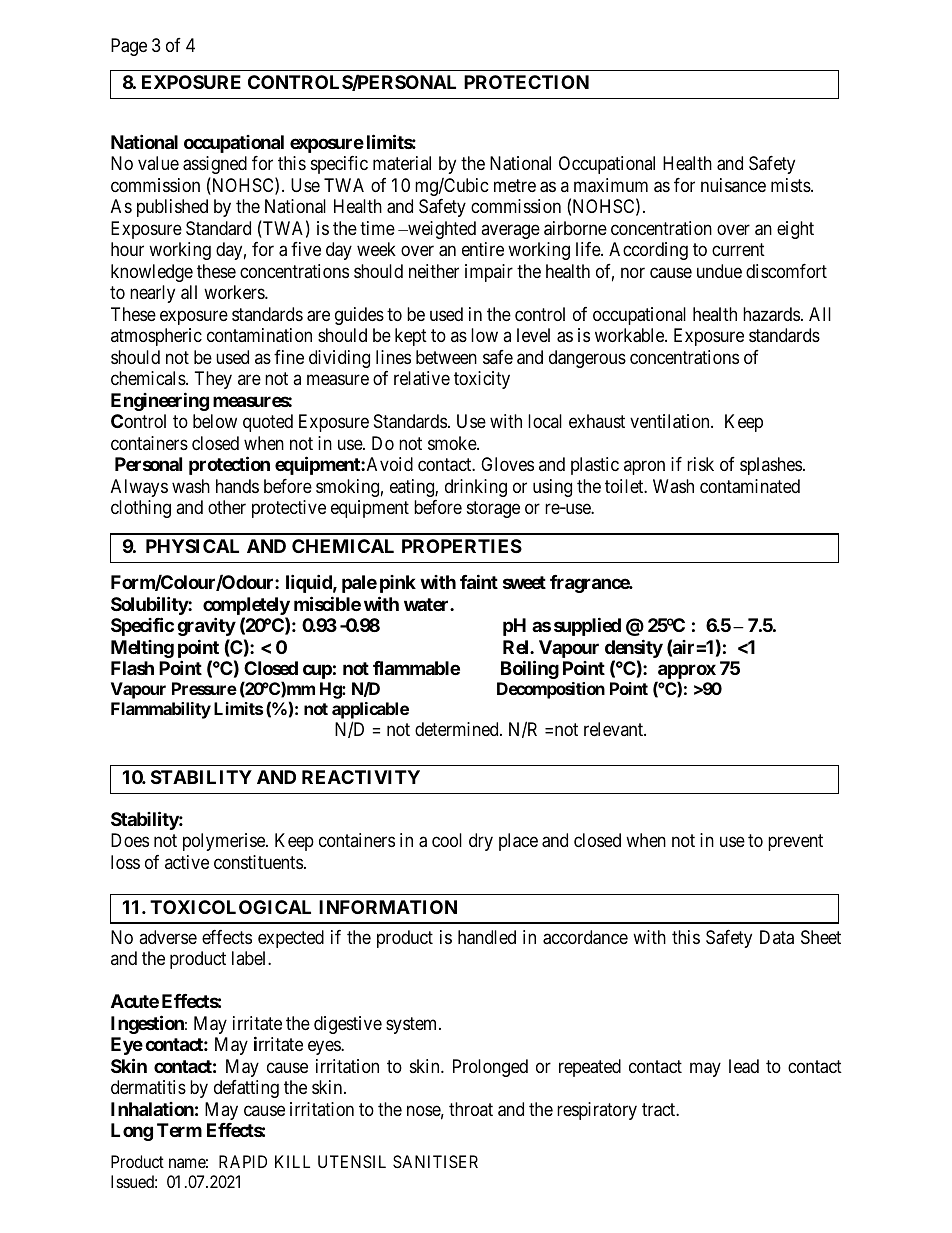  What do you see at coordinates (215, 421) in the screenshot?
I see `below` at bounding box center [215, 421].
